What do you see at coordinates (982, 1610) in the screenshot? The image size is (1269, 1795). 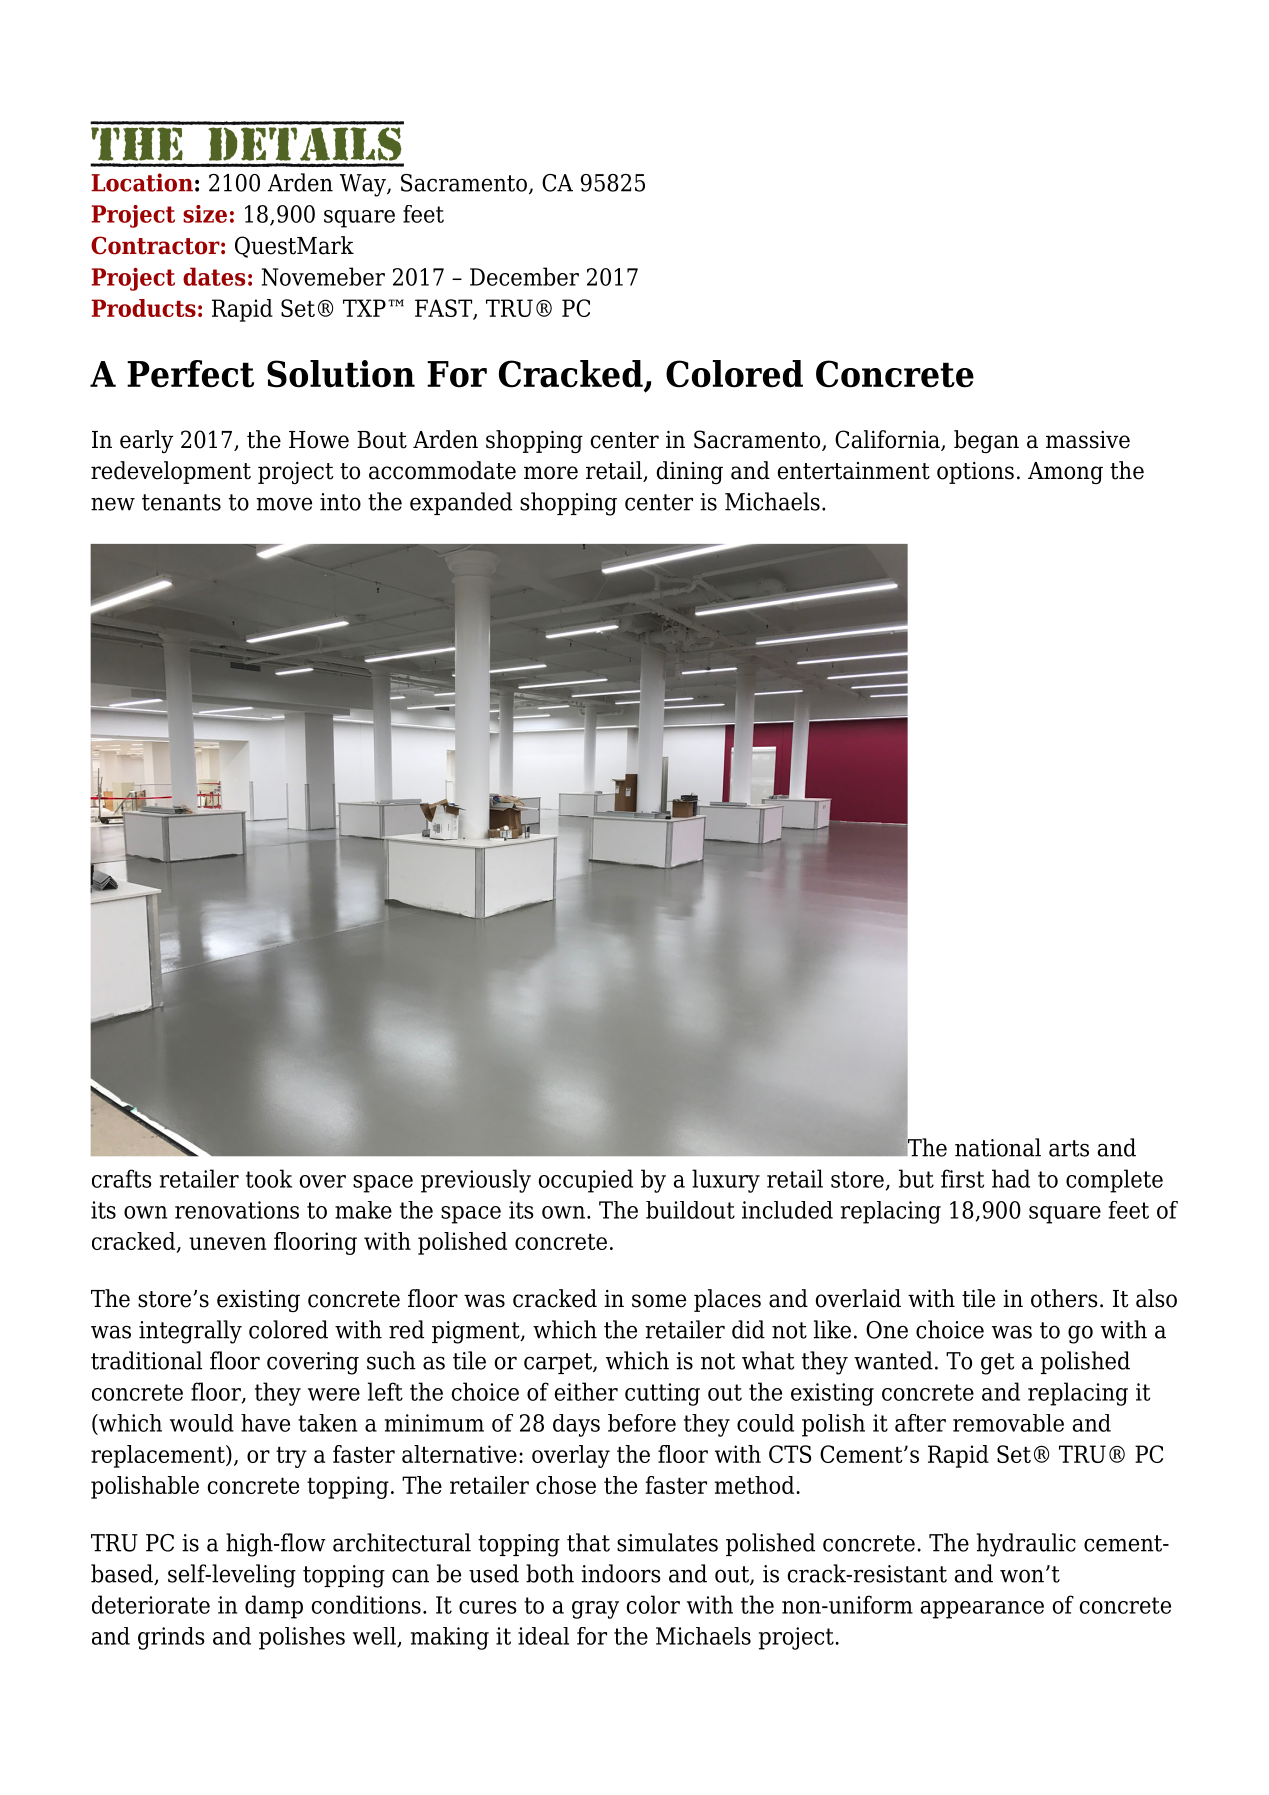 I see `appearance` at bounding box center [982, 1610].
